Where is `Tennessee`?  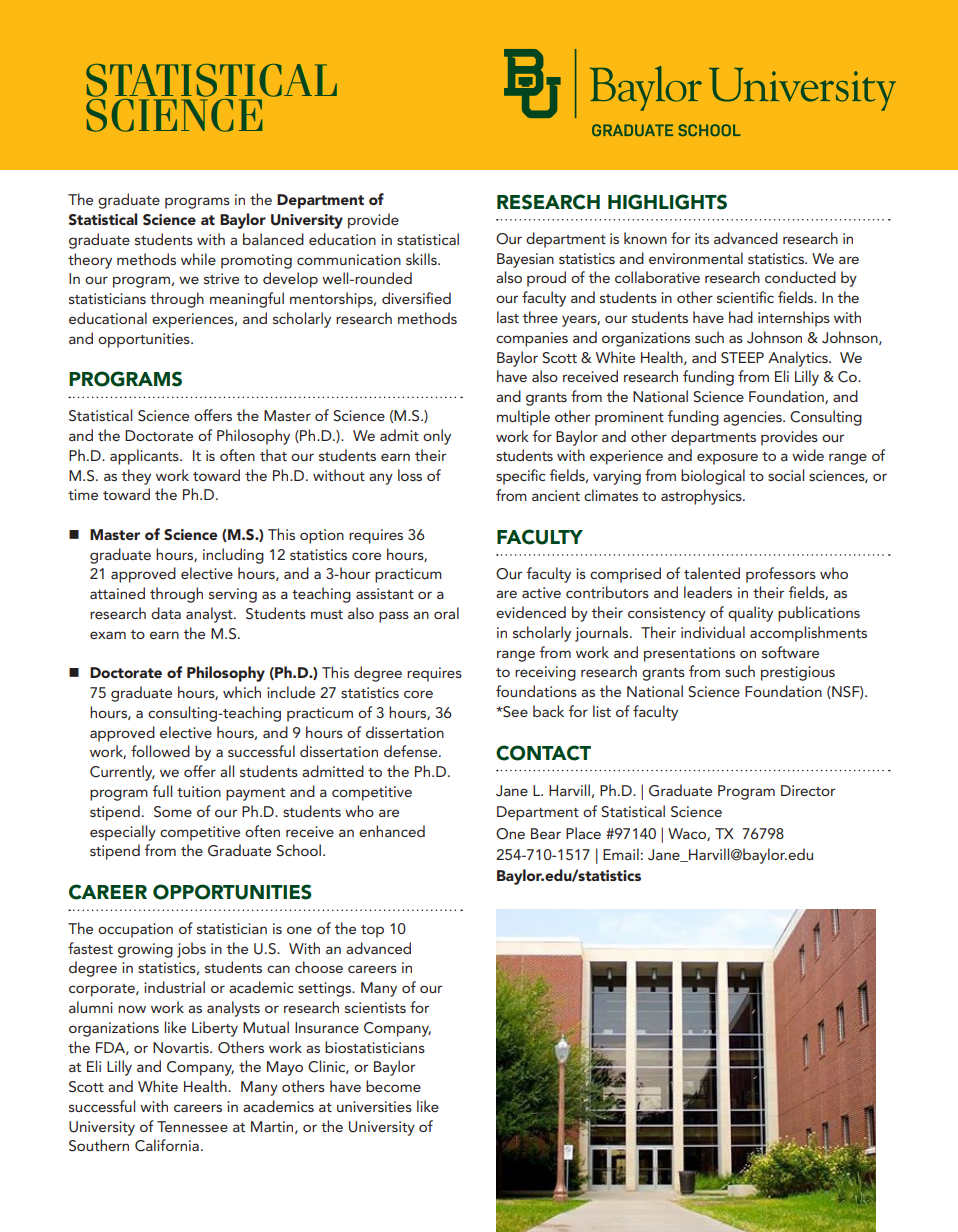
Tennessee is located at coordinates (192, 1126).
